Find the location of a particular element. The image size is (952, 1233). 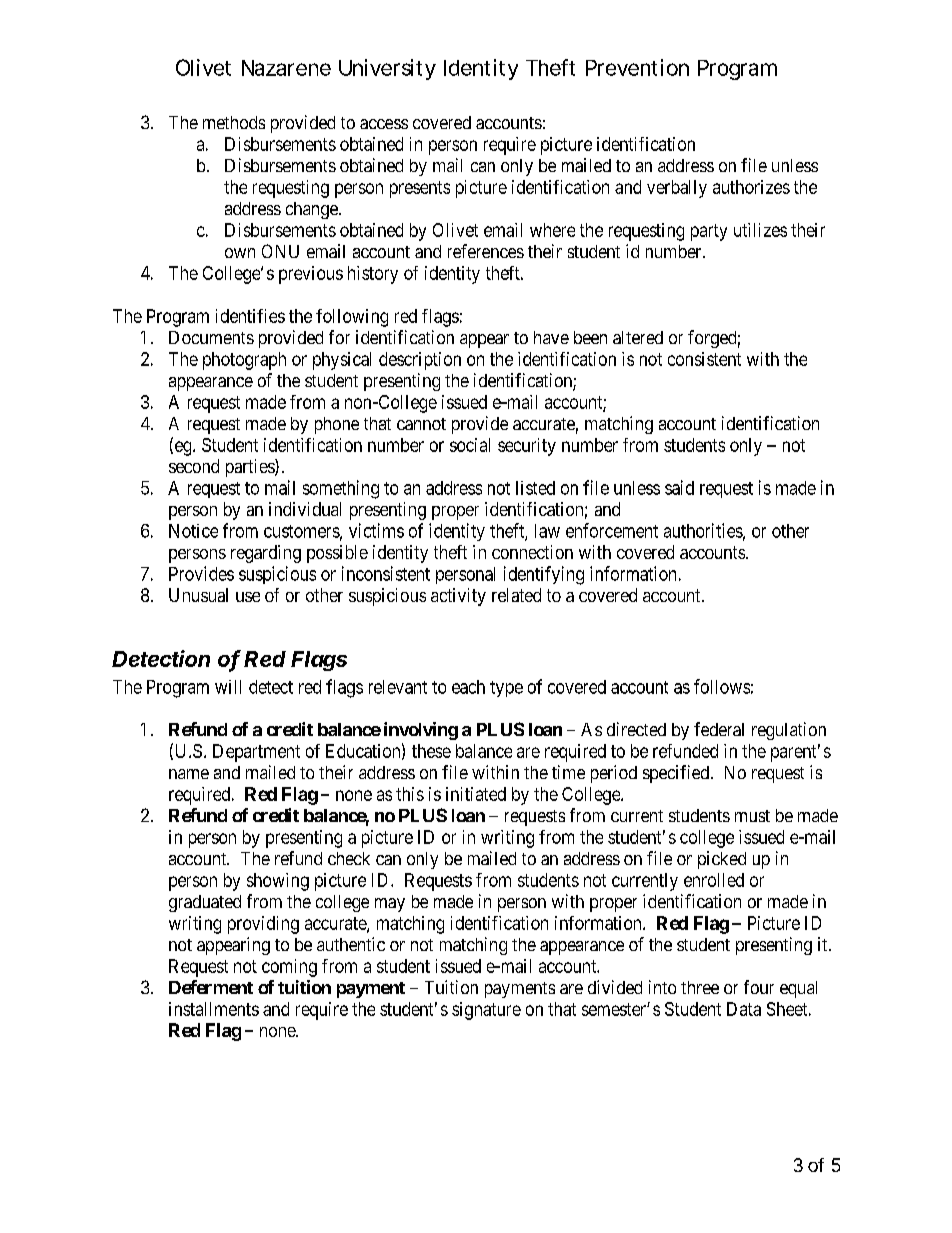

have is located at coordinates (551, 337).
